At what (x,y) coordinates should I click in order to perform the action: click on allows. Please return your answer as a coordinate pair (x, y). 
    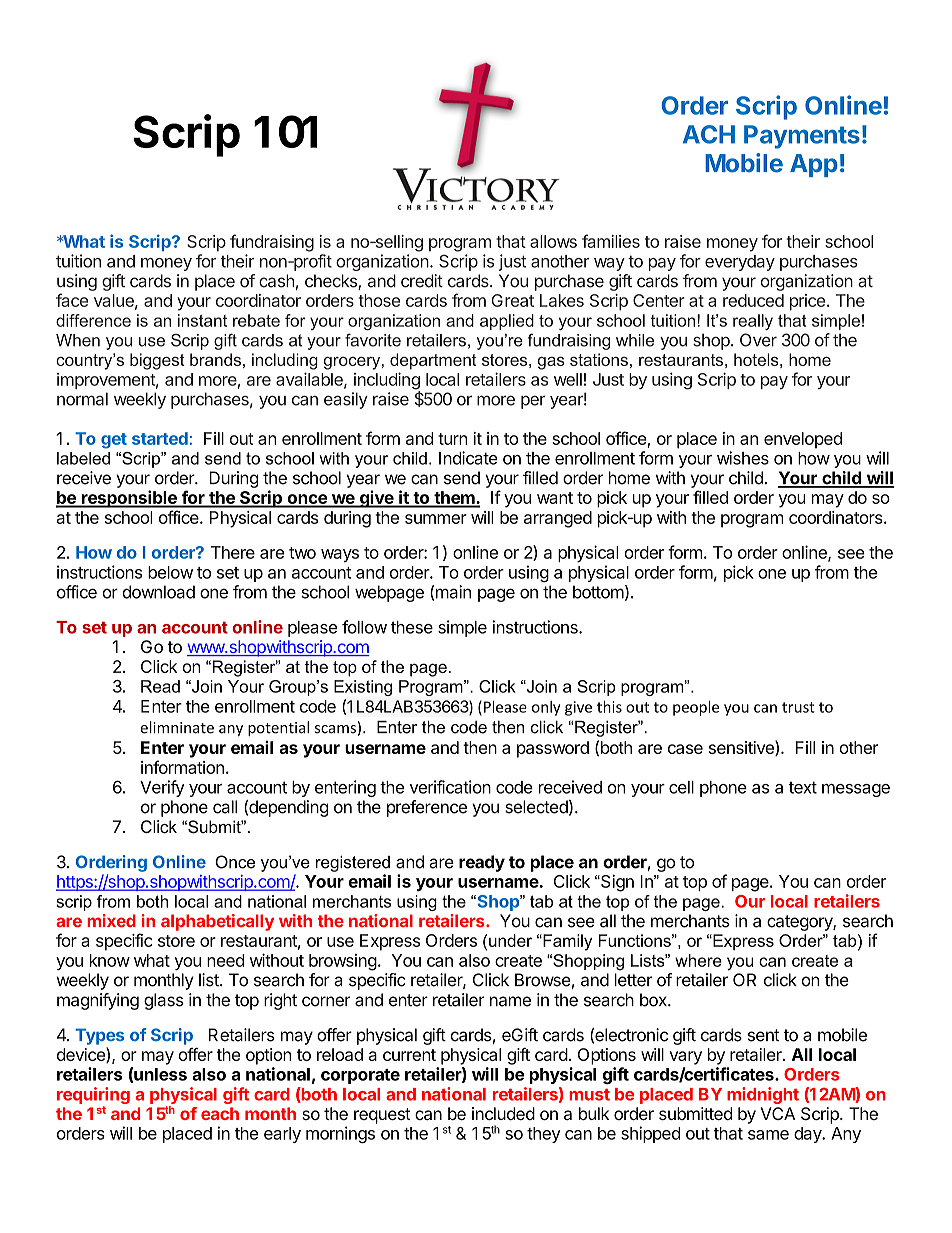
    Looking at the image, I should click on (553, 241).
